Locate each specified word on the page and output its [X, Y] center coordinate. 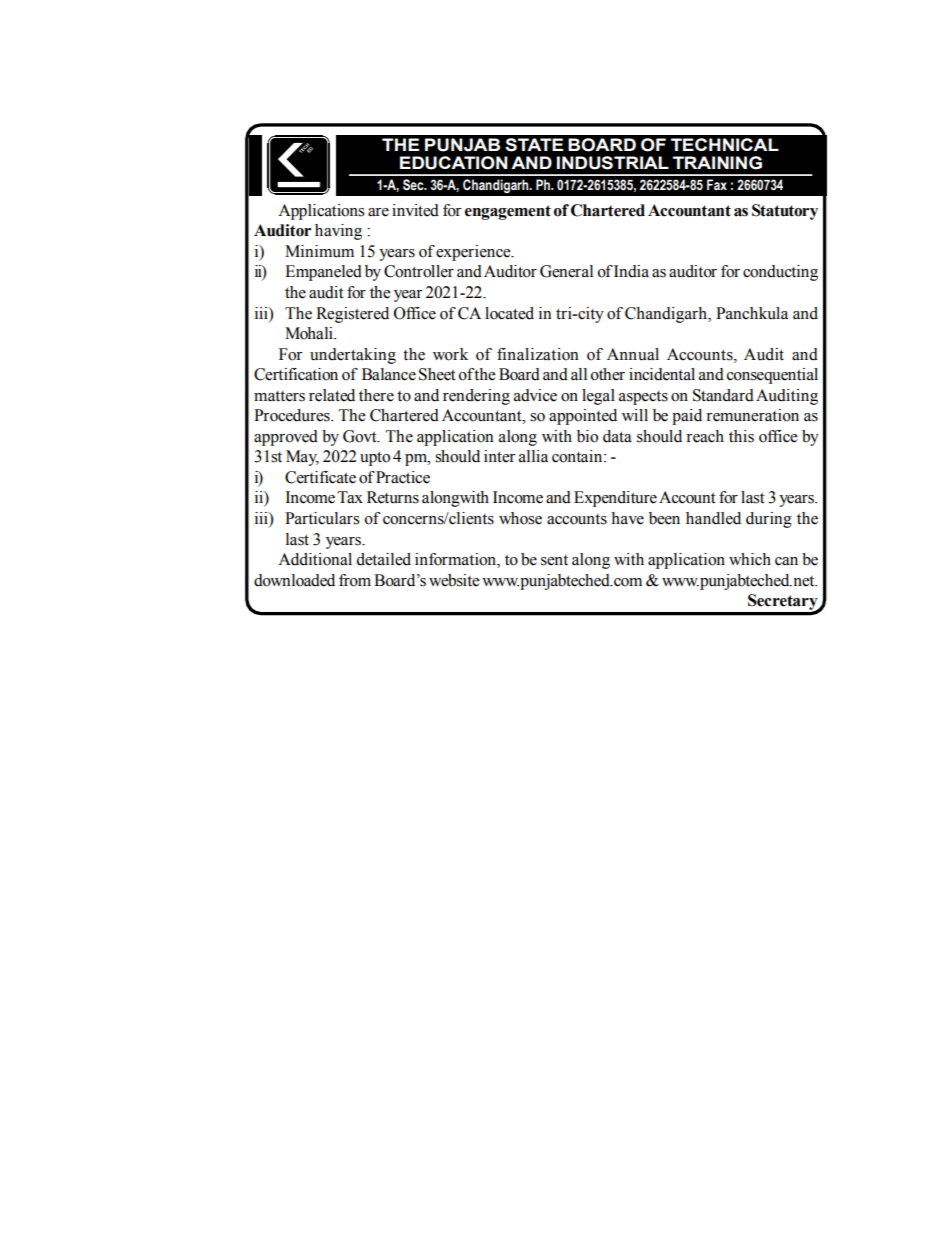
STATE [534, 145]
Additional [315, 559]
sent [554, 560]
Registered [352, 315]
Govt [361, 436]
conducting [780, 273]
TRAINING [717, 163]
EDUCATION [454, 163]
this [741, 436]
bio [587, 436]
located [509, 313]
